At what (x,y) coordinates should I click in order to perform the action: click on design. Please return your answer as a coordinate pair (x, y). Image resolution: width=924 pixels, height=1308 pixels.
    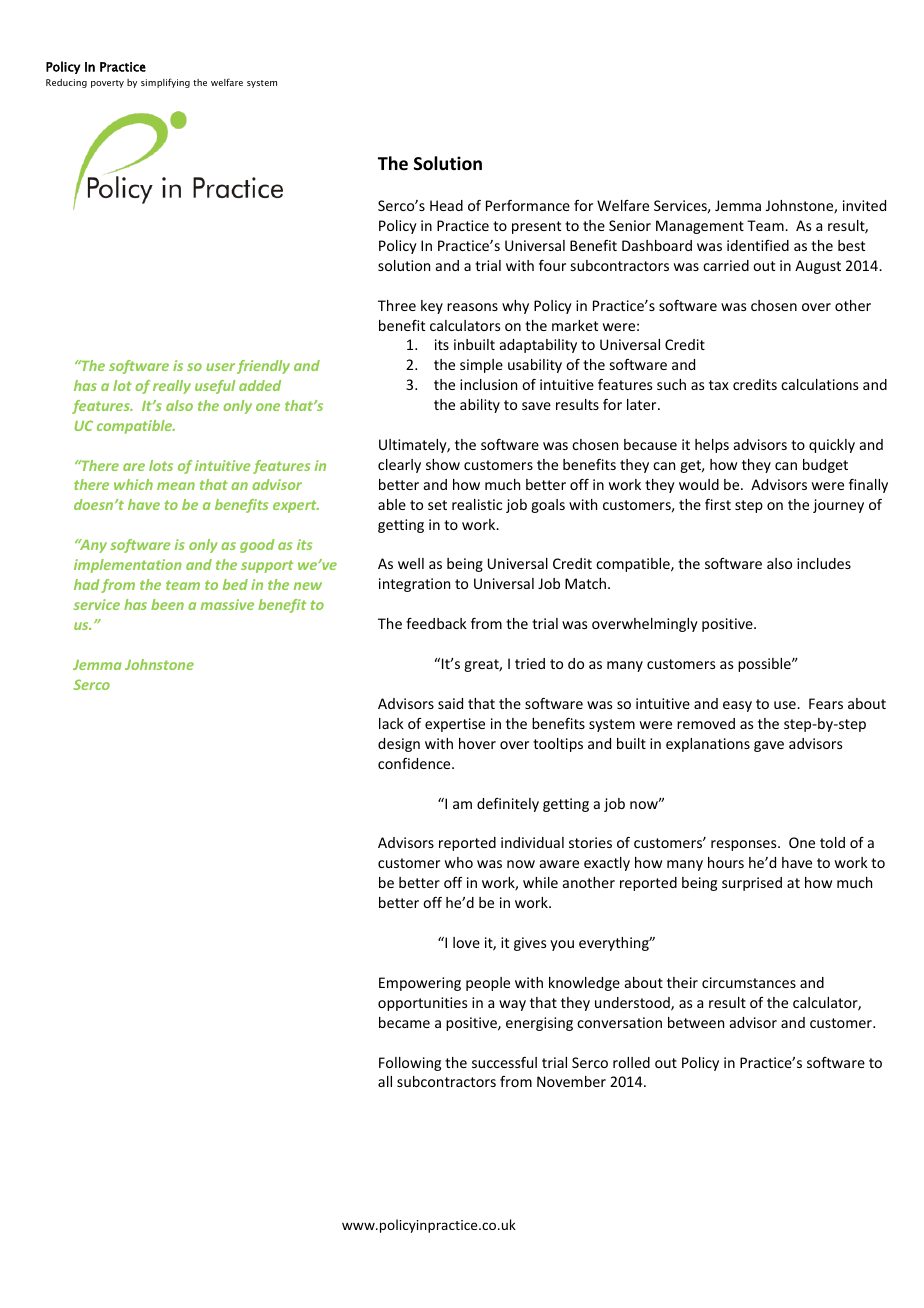
    Looking at the image, I should click on (399, 745).
